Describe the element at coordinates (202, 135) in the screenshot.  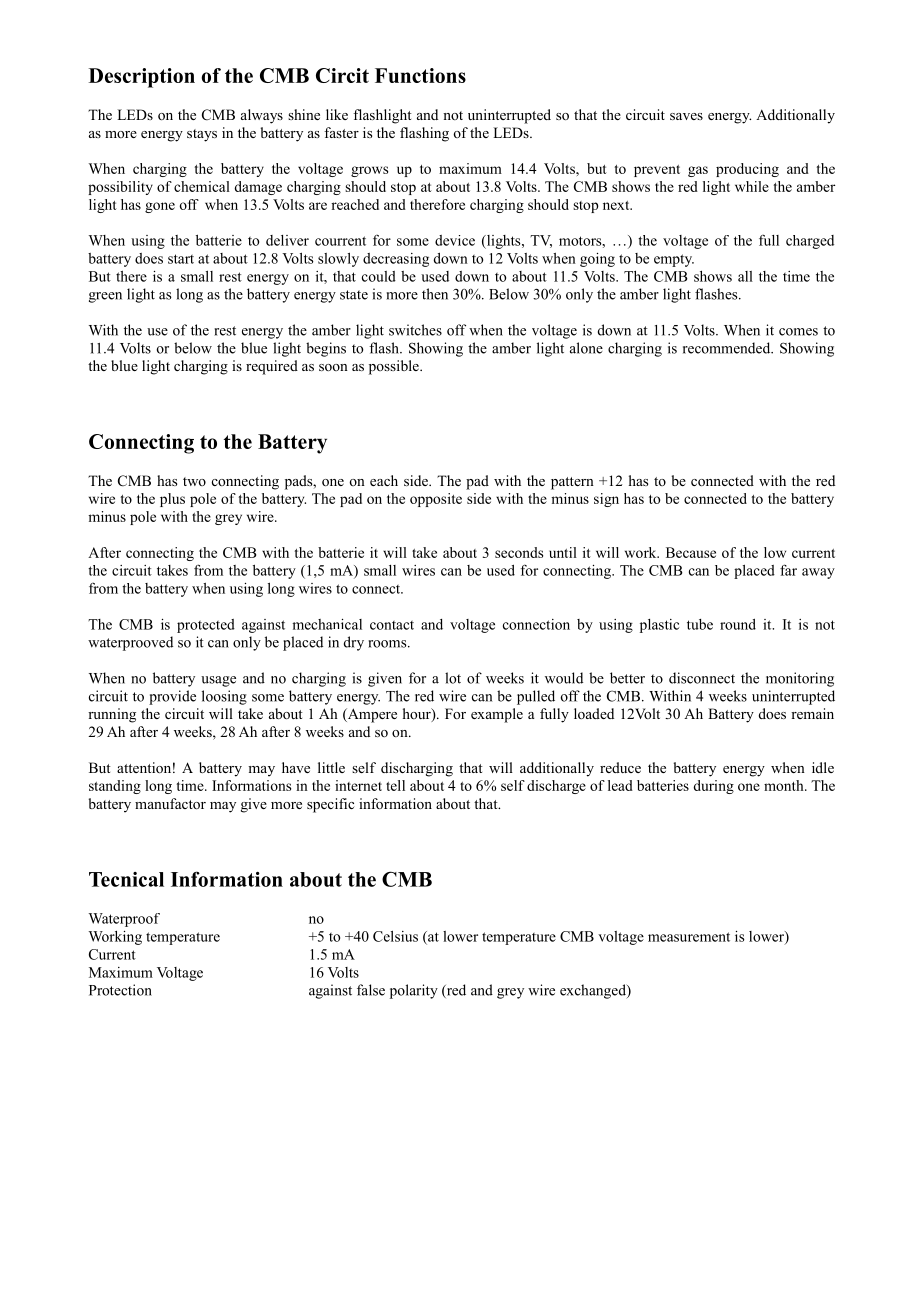
I see `stays` at that location.
